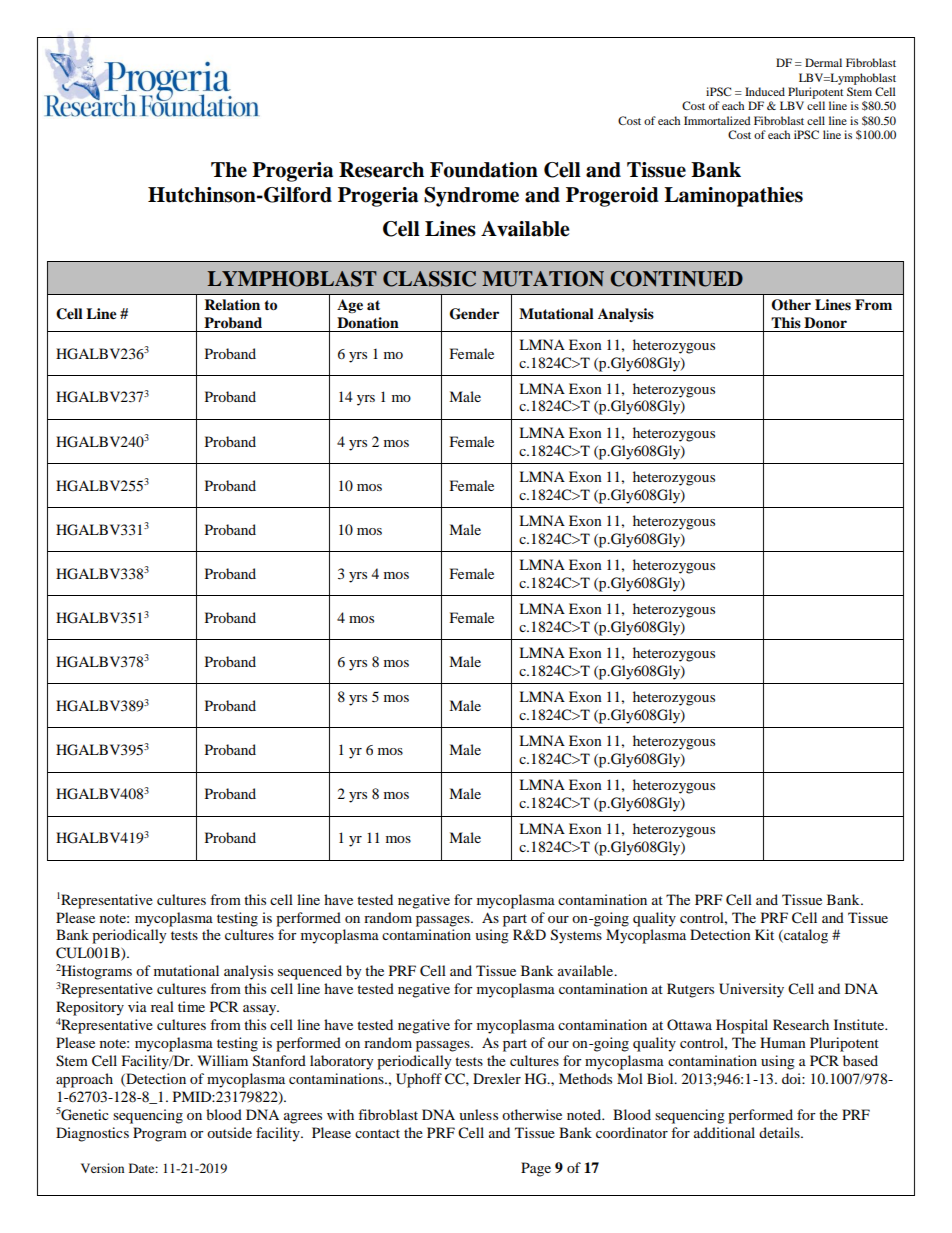 This screenshot has width=952, height=1233. Describe the element at coordinates (764, 934) in the screenshot. I see `Kit` at that location.
